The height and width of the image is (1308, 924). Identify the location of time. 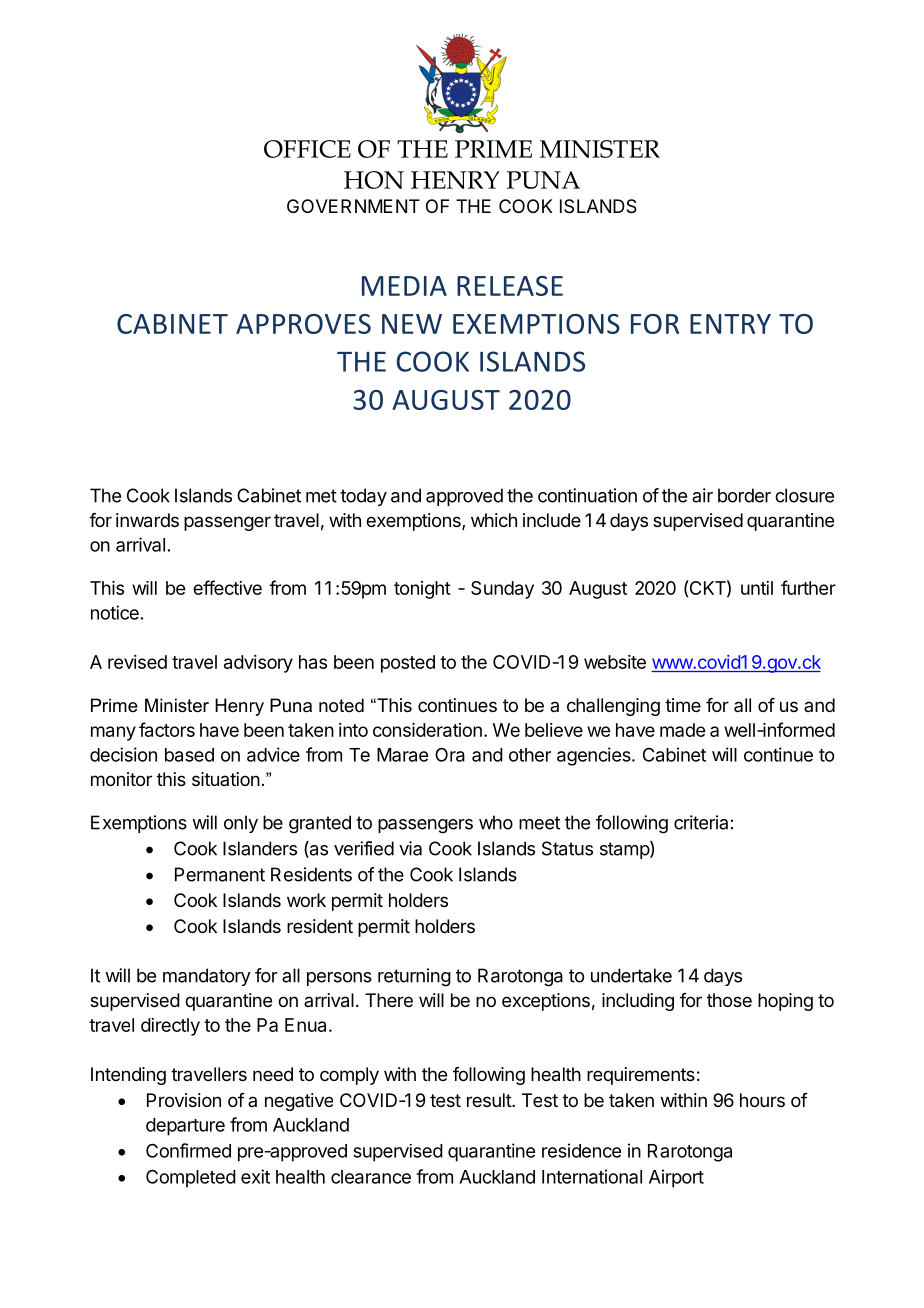
(683, 705).
